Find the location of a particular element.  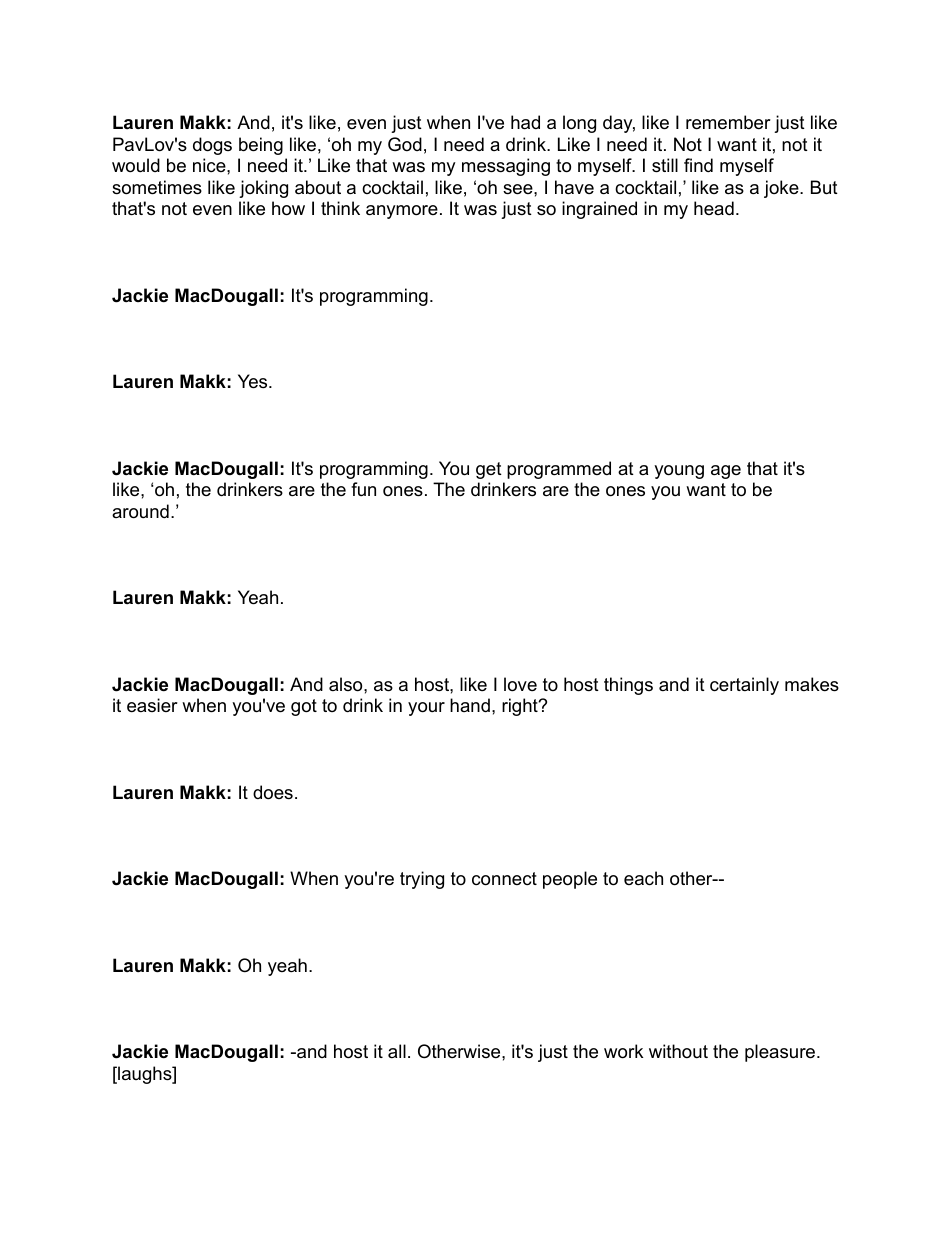

does is located at coordinates (273, 792).
